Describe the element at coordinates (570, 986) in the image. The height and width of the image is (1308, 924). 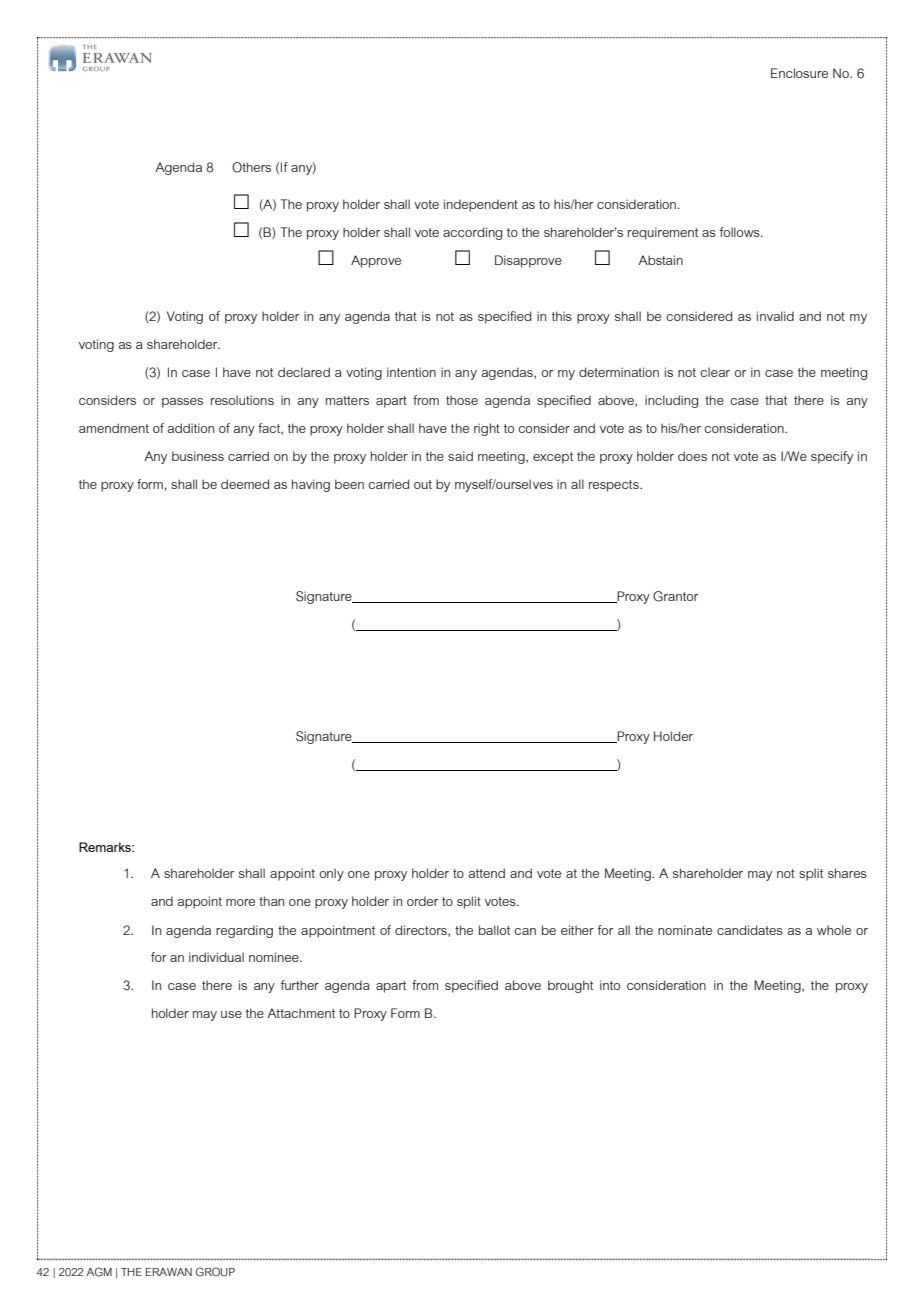
I see `brought` at that location.
